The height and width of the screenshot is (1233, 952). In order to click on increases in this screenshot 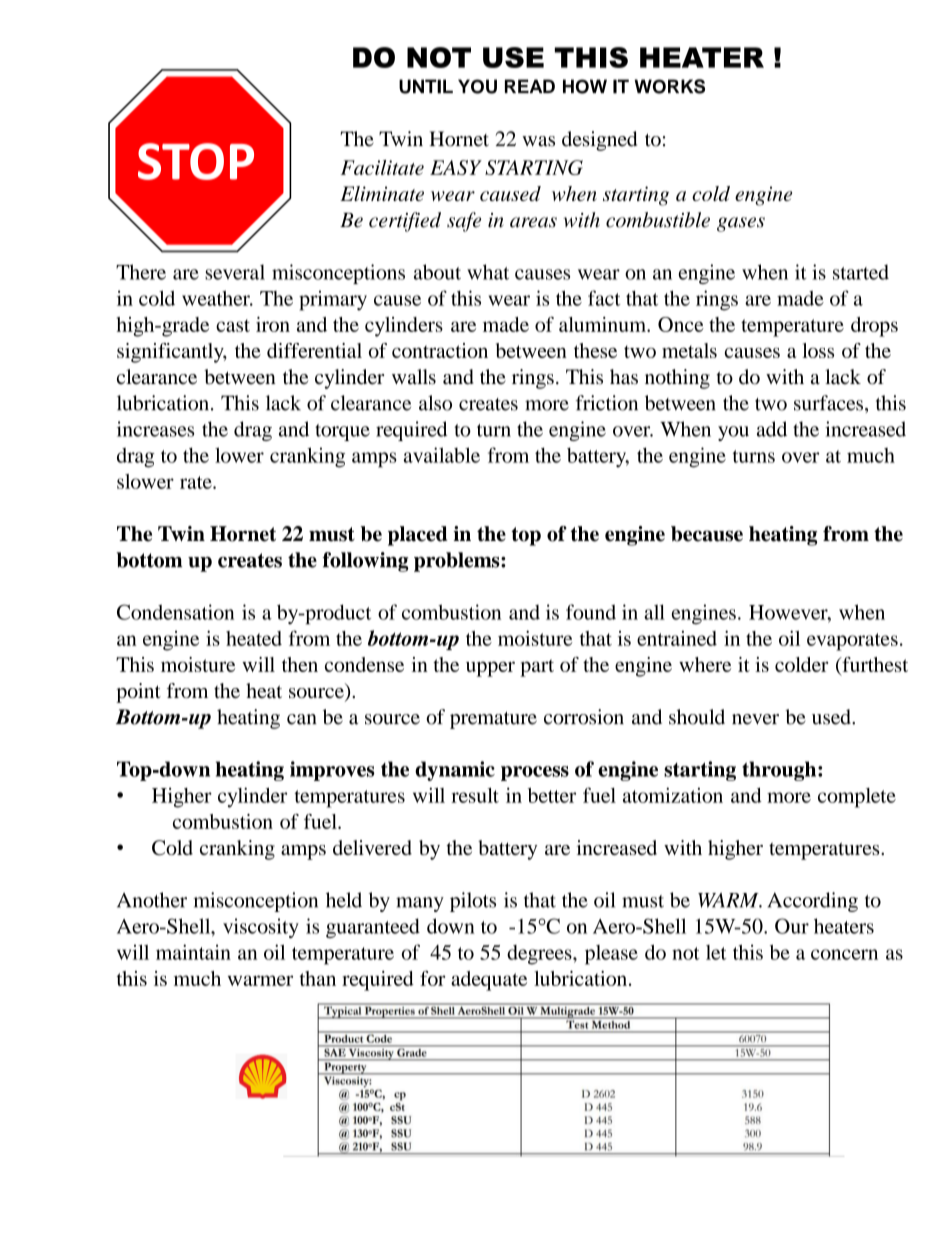, I will do `click(155, 429)`.
